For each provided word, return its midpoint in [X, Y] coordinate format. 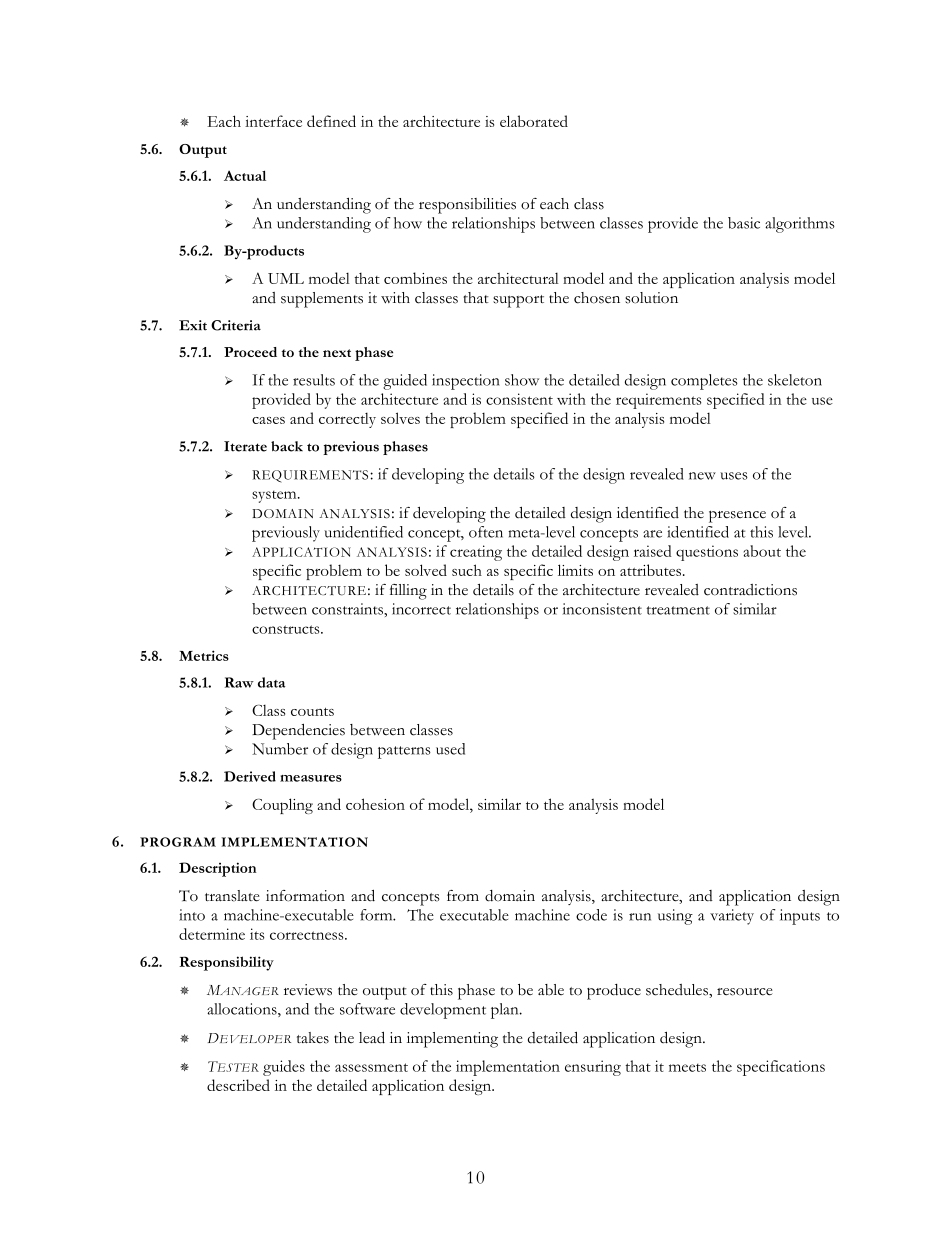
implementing [452, 1040]
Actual [245, 175]
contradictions [750, 590]
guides [284, 1068]
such [467, 570]
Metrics [204, 655]
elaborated [534, 121]
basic [744, 223]
